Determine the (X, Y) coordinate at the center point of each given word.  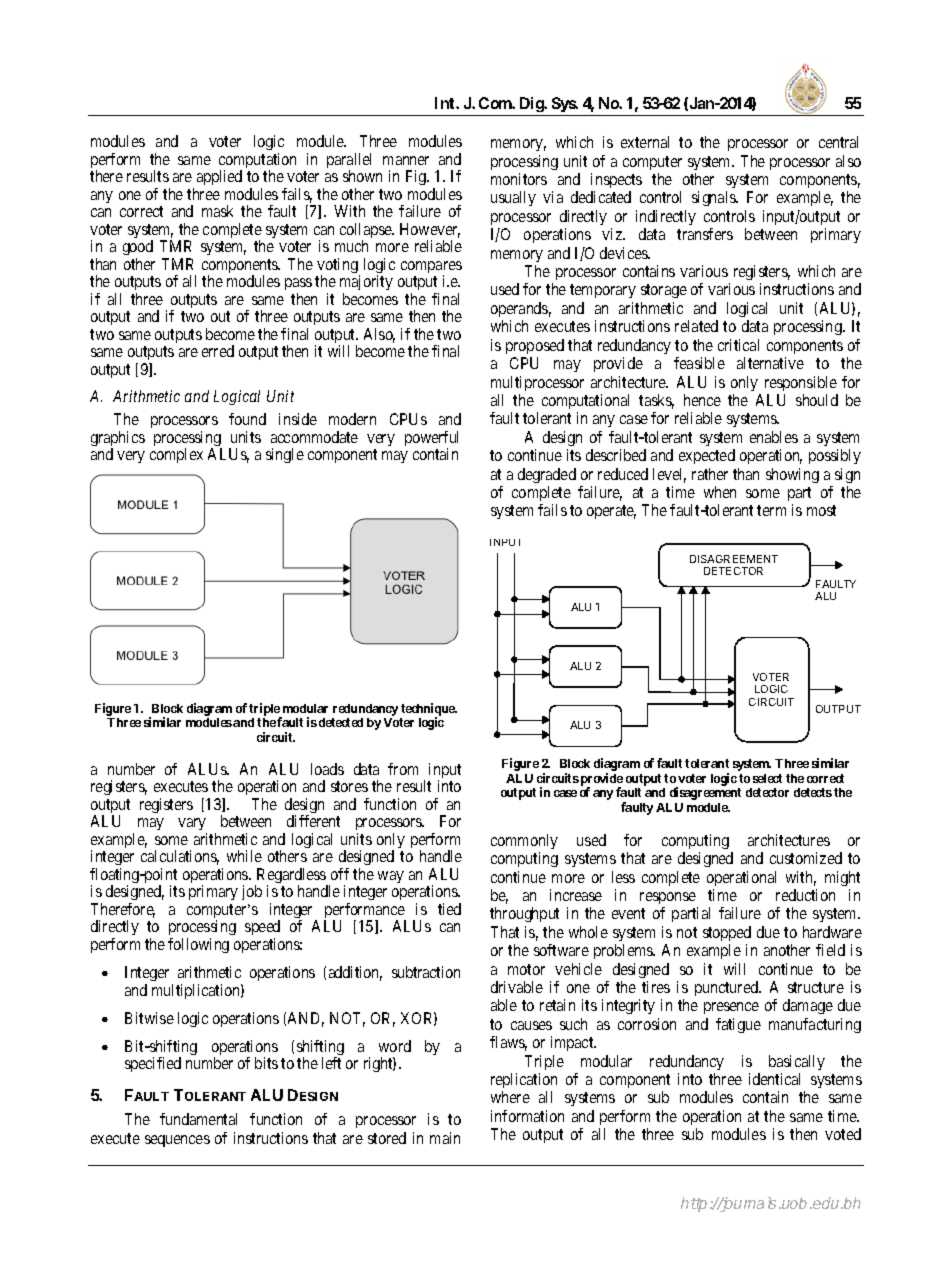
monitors (519, 179)
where (510, 1097)
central (838, 142)
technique (429, 710)
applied (219, 177)
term (771, 510)
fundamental (198, 1119)
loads (327, 769)
